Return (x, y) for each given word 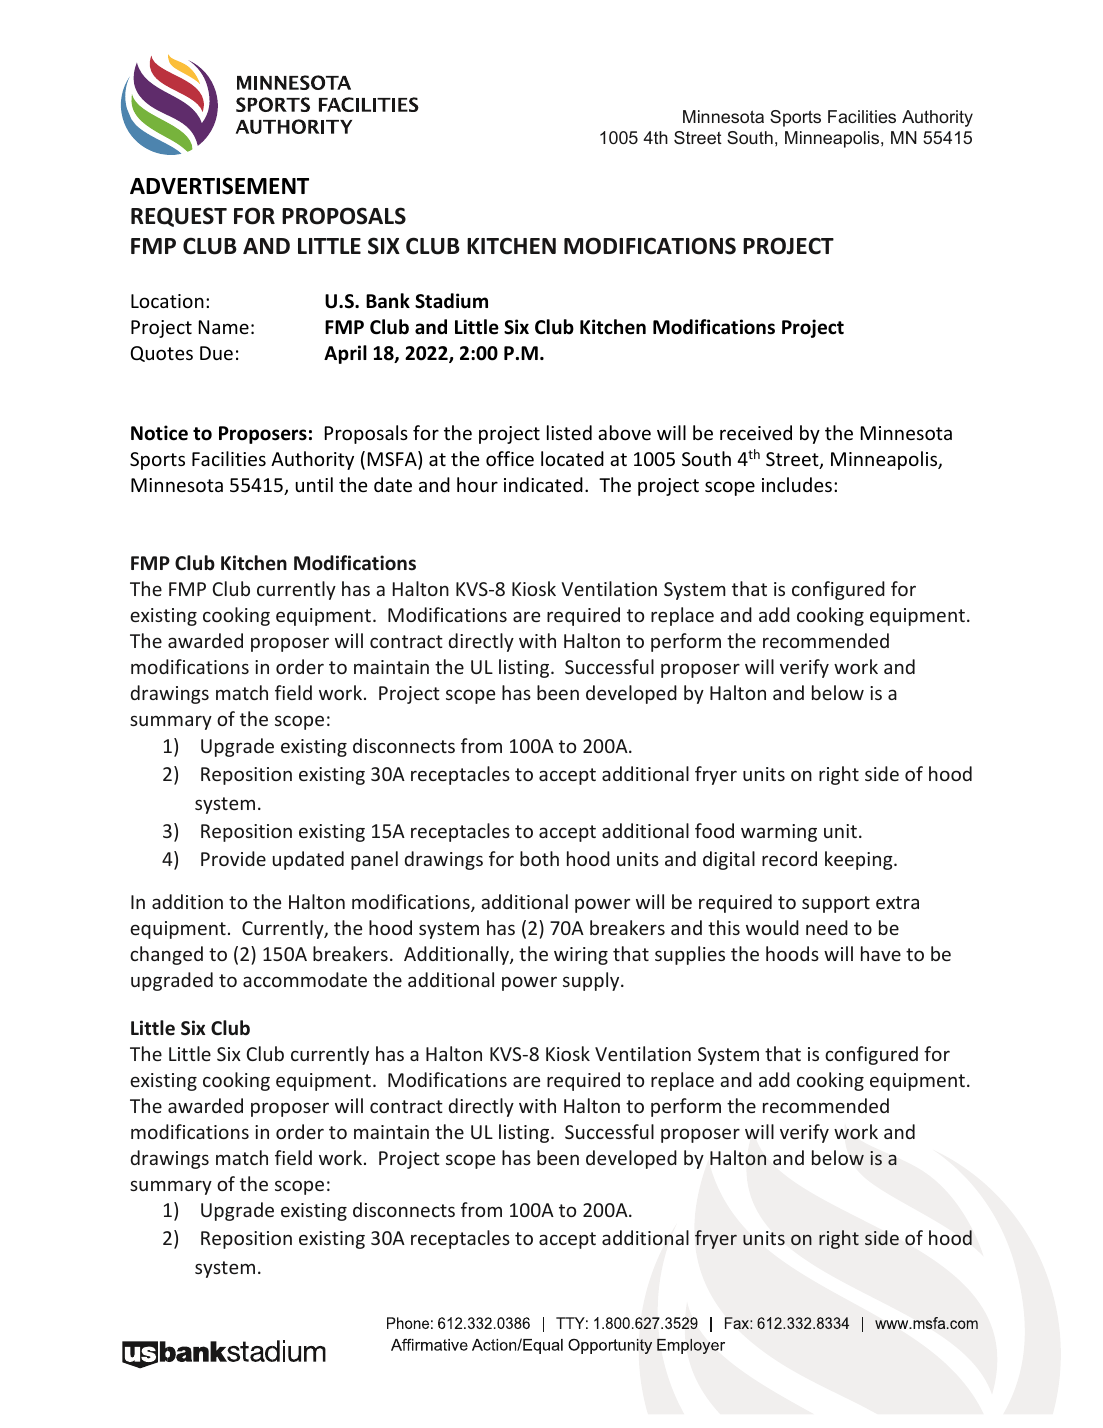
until (314, 484)
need (827, 927)
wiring (581, 956)
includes (797, 484)
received (756, 432)
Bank (388, 301)
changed (166, 955)
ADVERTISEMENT (219, 186)
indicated (543, 484)
